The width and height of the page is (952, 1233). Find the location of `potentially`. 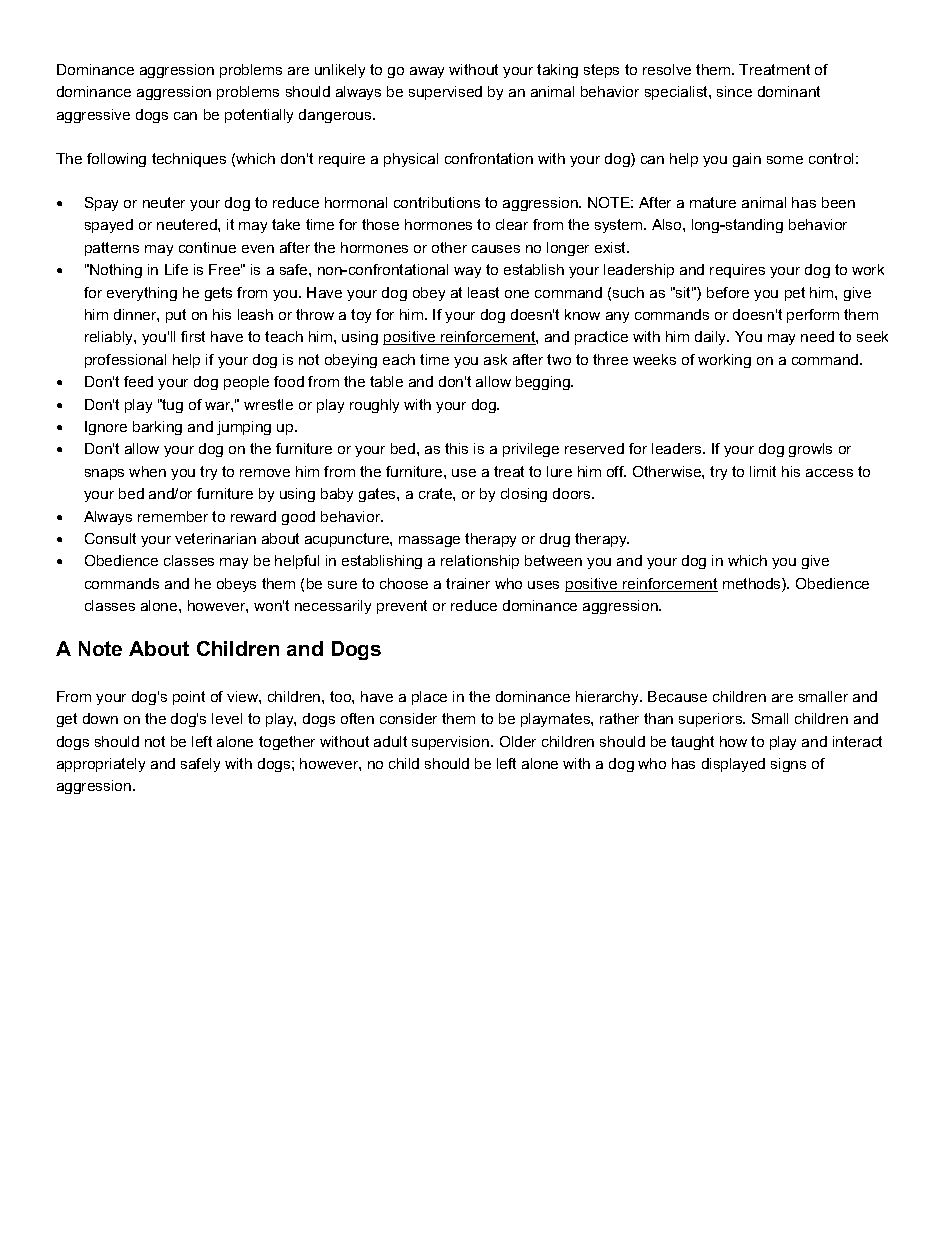

potentially is located at coordinates (259, 116).
